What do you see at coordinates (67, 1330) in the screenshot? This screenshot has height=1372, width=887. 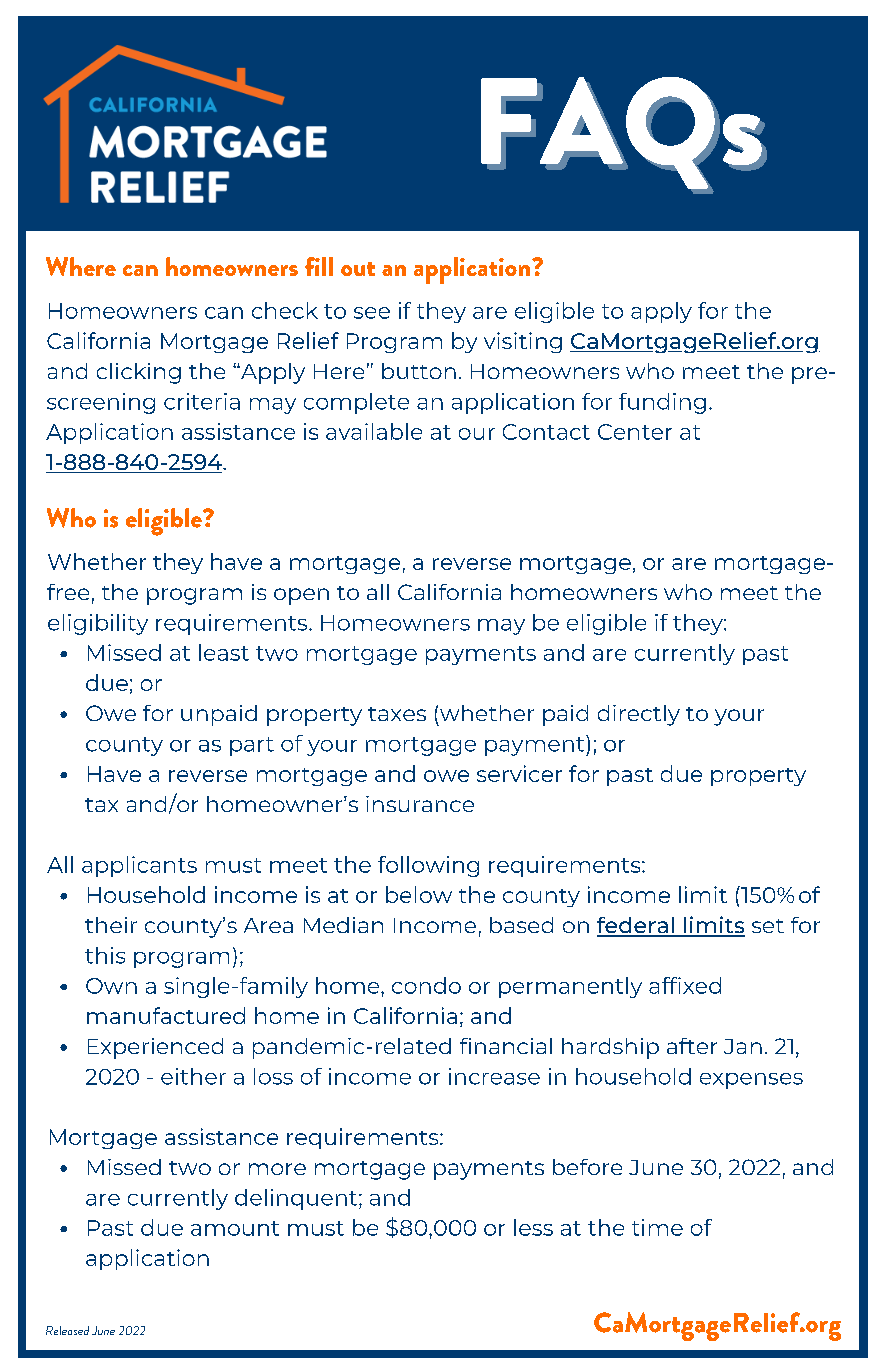 I see `Released` at bounding box center [67, 1330].
